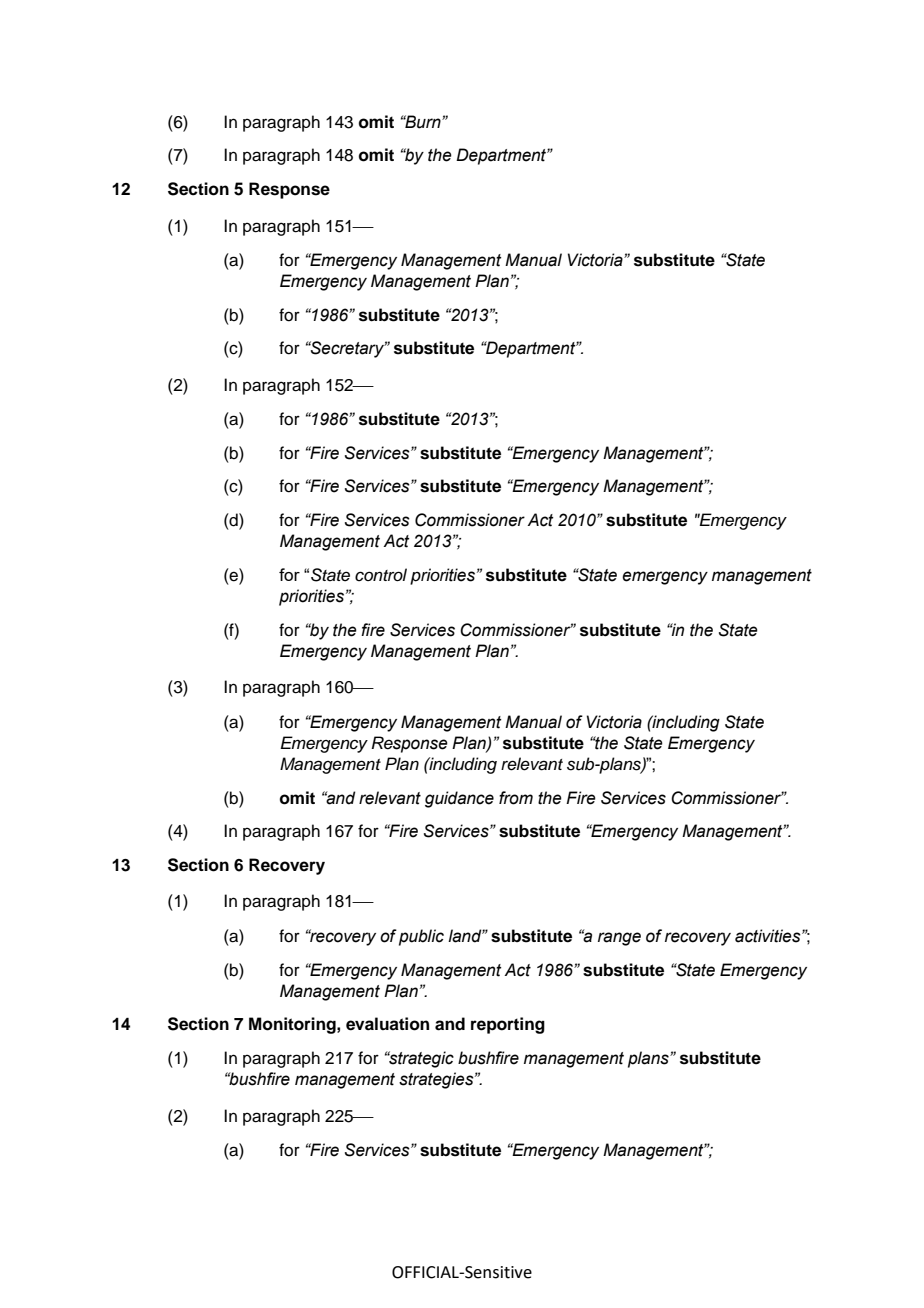 The height and width of the screenshot is (1308, 924). What do you see at coordinates (459, 799) in the screenshot?
I see `guidance` at bounding box center [459, 799].
